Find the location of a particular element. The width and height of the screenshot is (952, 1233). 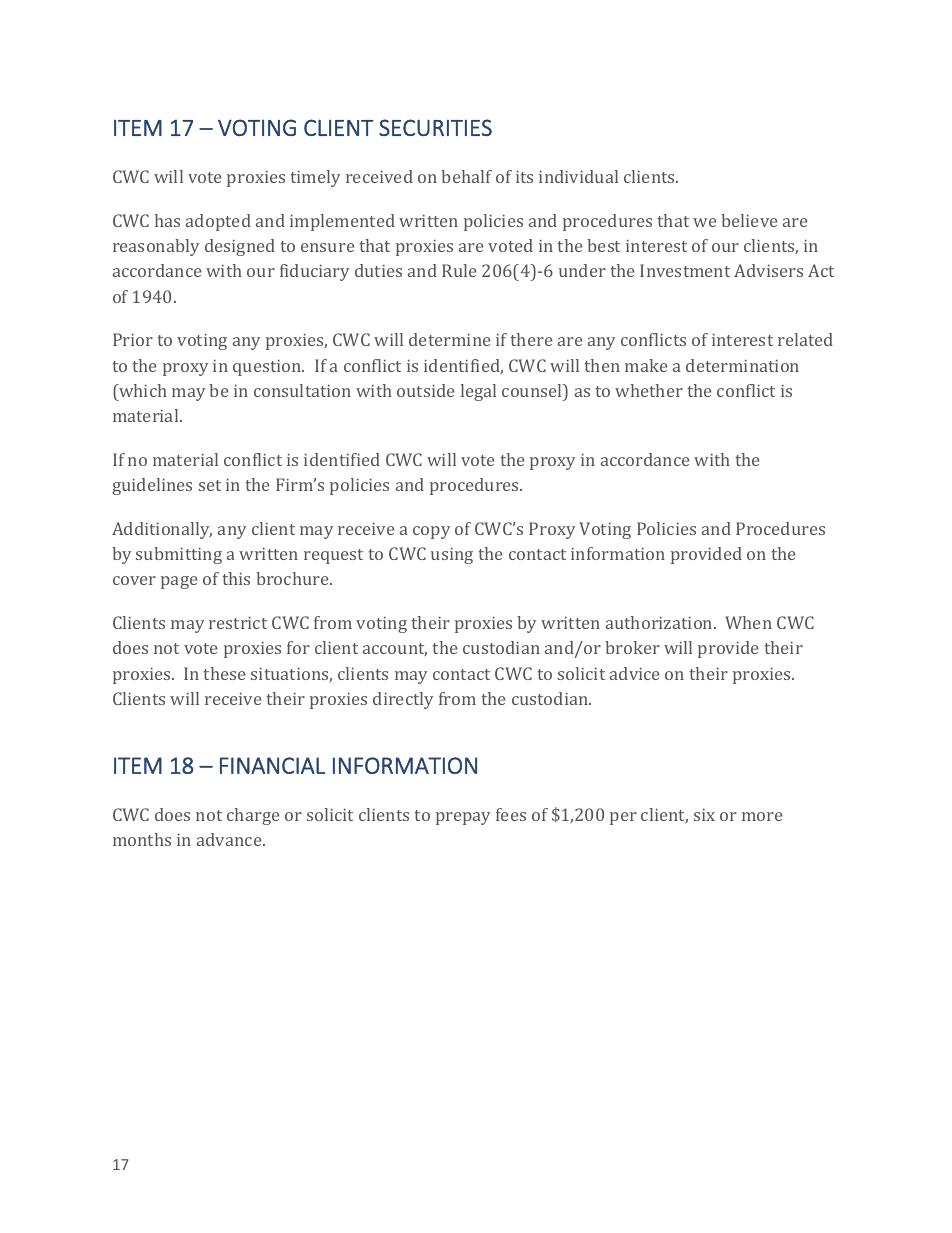

behalf is located at coordinates (466, 176).
